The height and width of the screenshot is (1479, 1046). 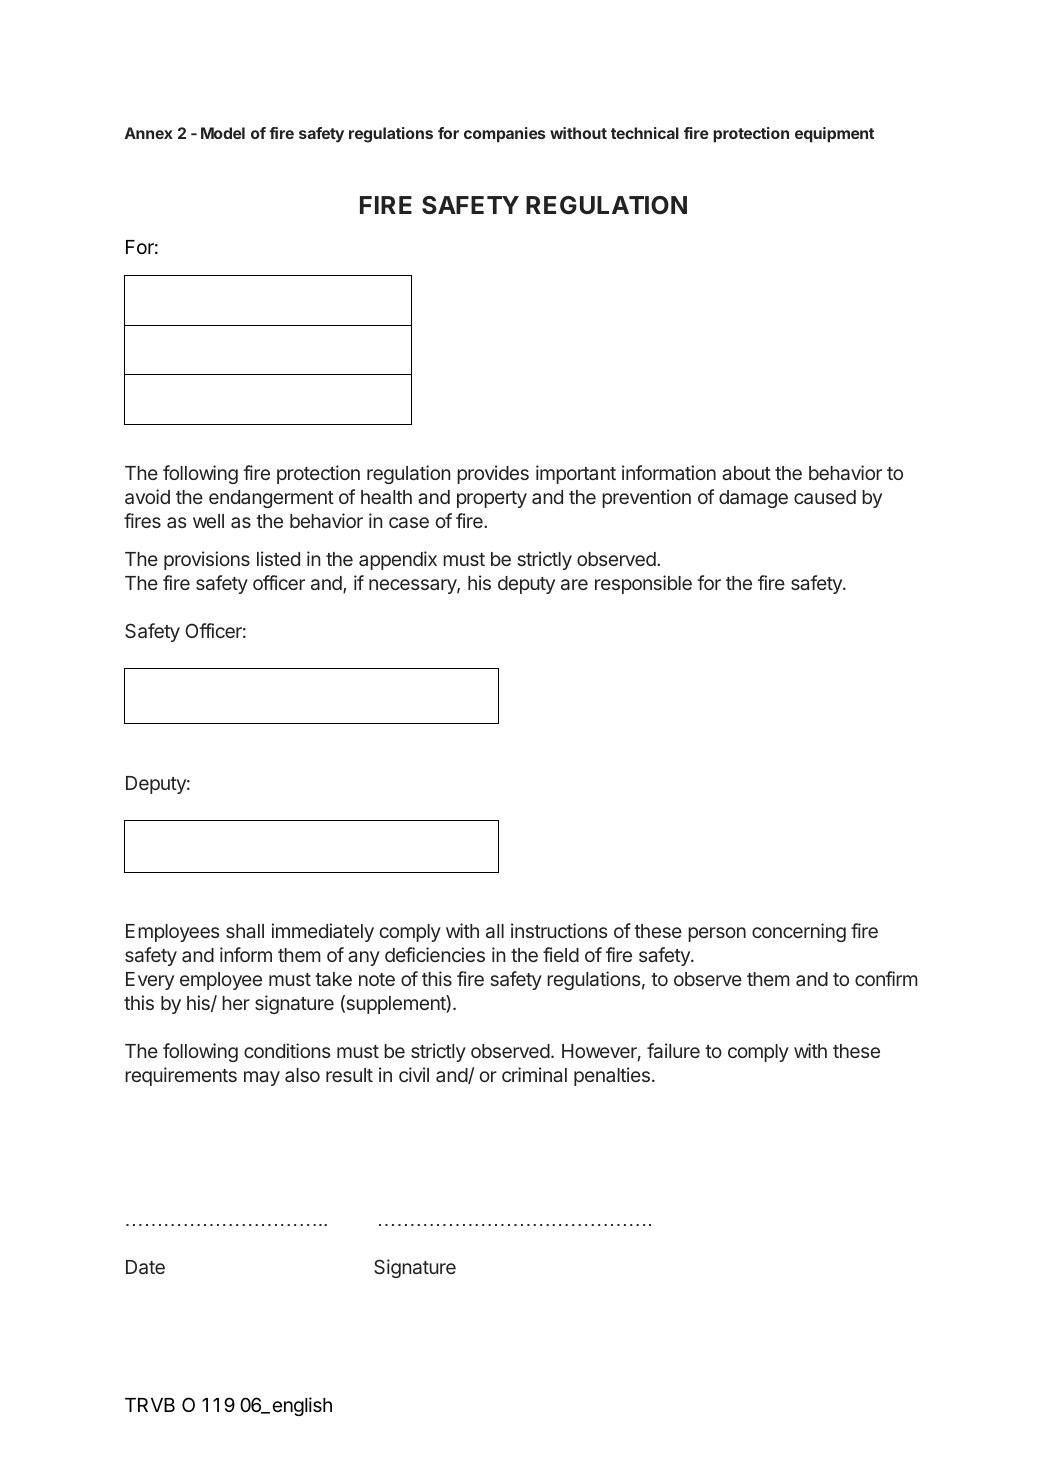 I want to click on criminal, so click(x=534, y=1074).
